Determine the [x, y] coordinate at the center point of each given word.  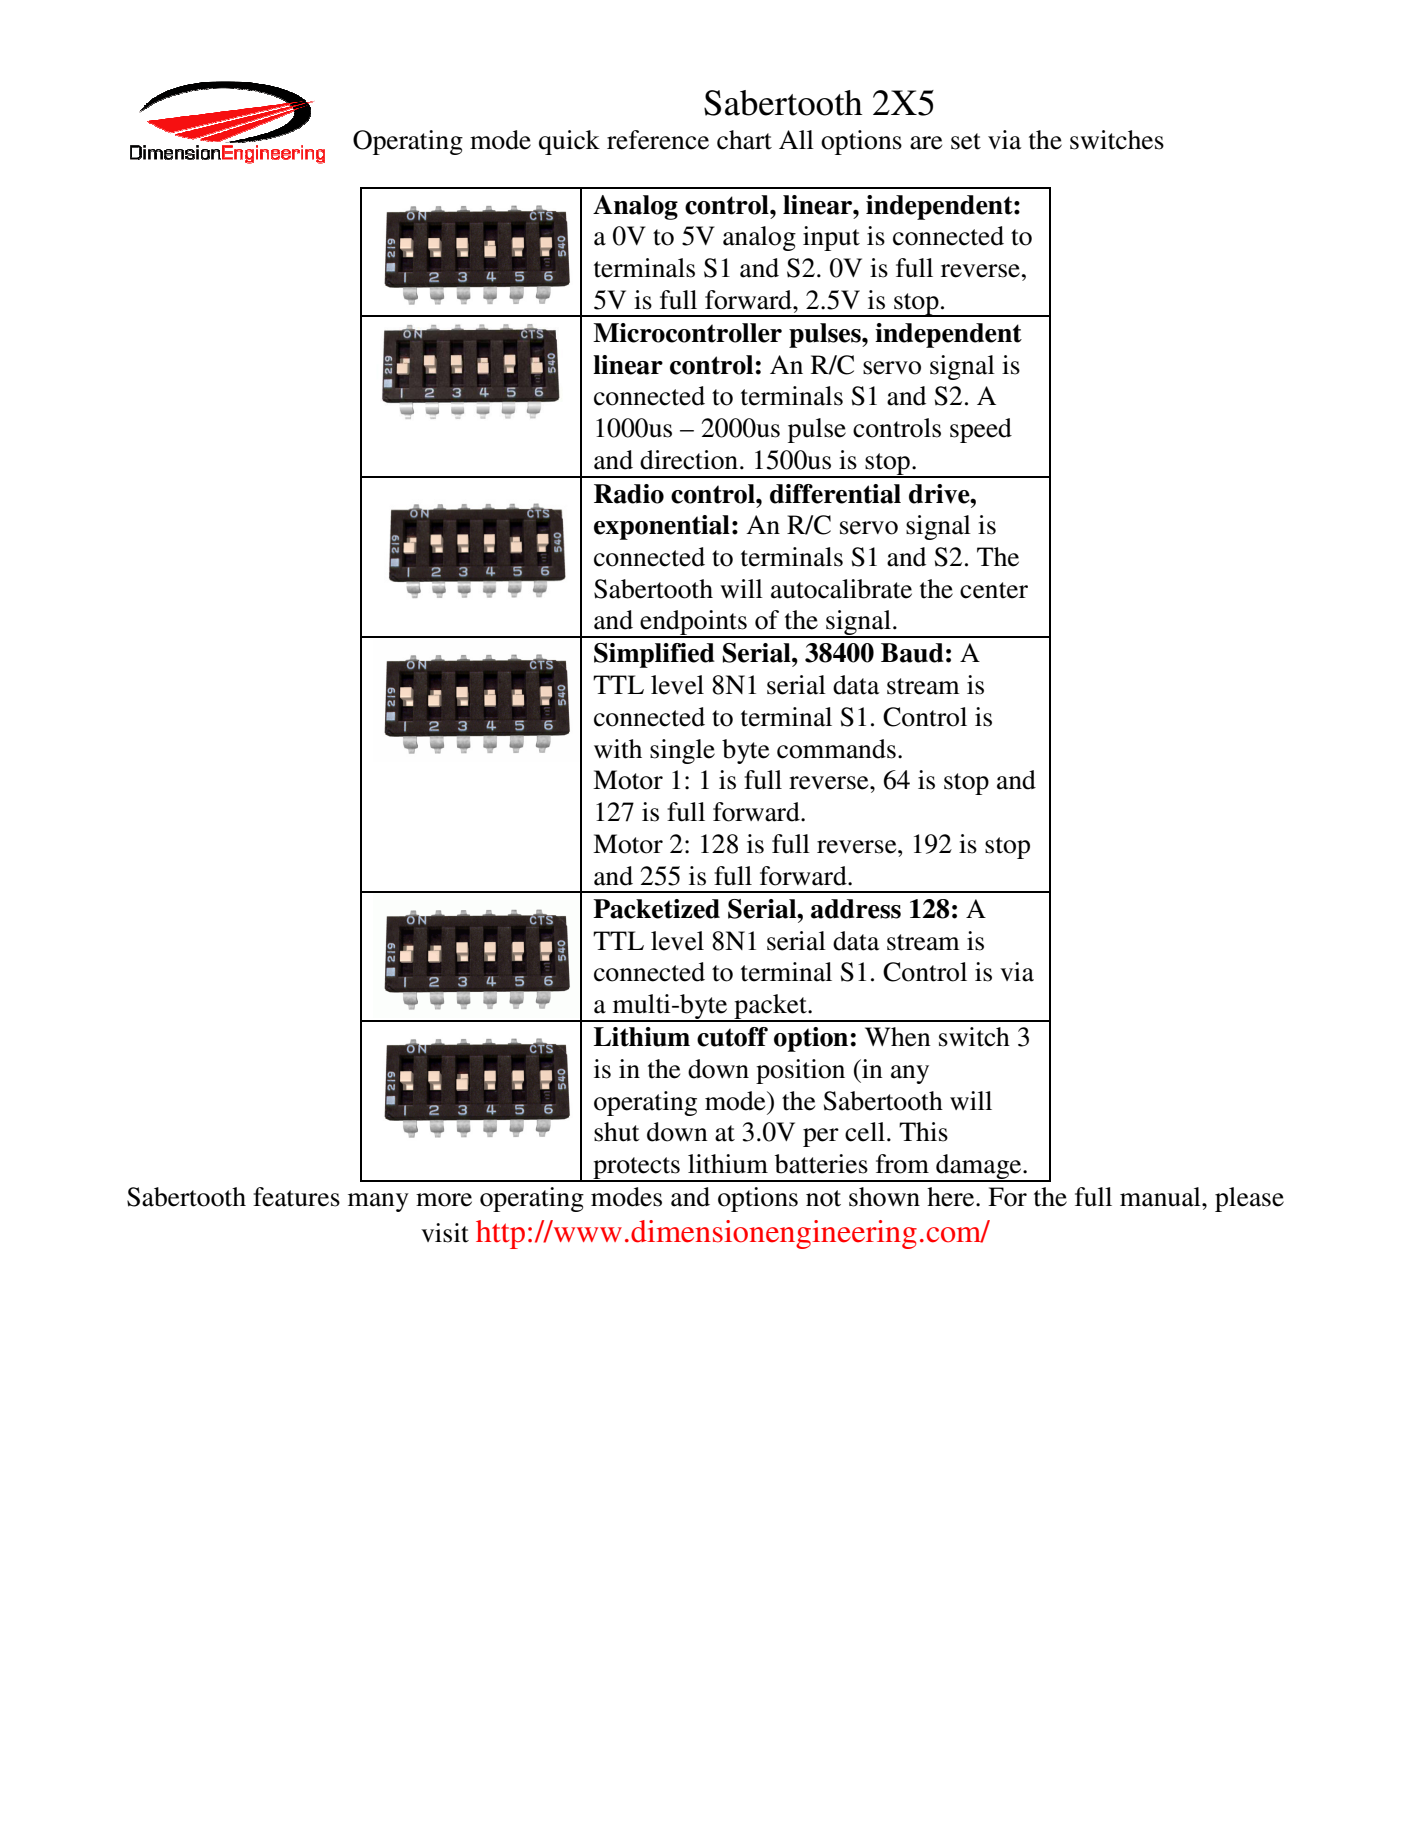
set [966, 141]
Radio [629, 494]
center [994, 590]
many [378, 1202]
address [856, 909]
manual [1161, 1197]
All [796, 139]
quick [569, 142]
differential [835, 494]
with [618, 749]
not [823, 1198]
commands [836, 749]
